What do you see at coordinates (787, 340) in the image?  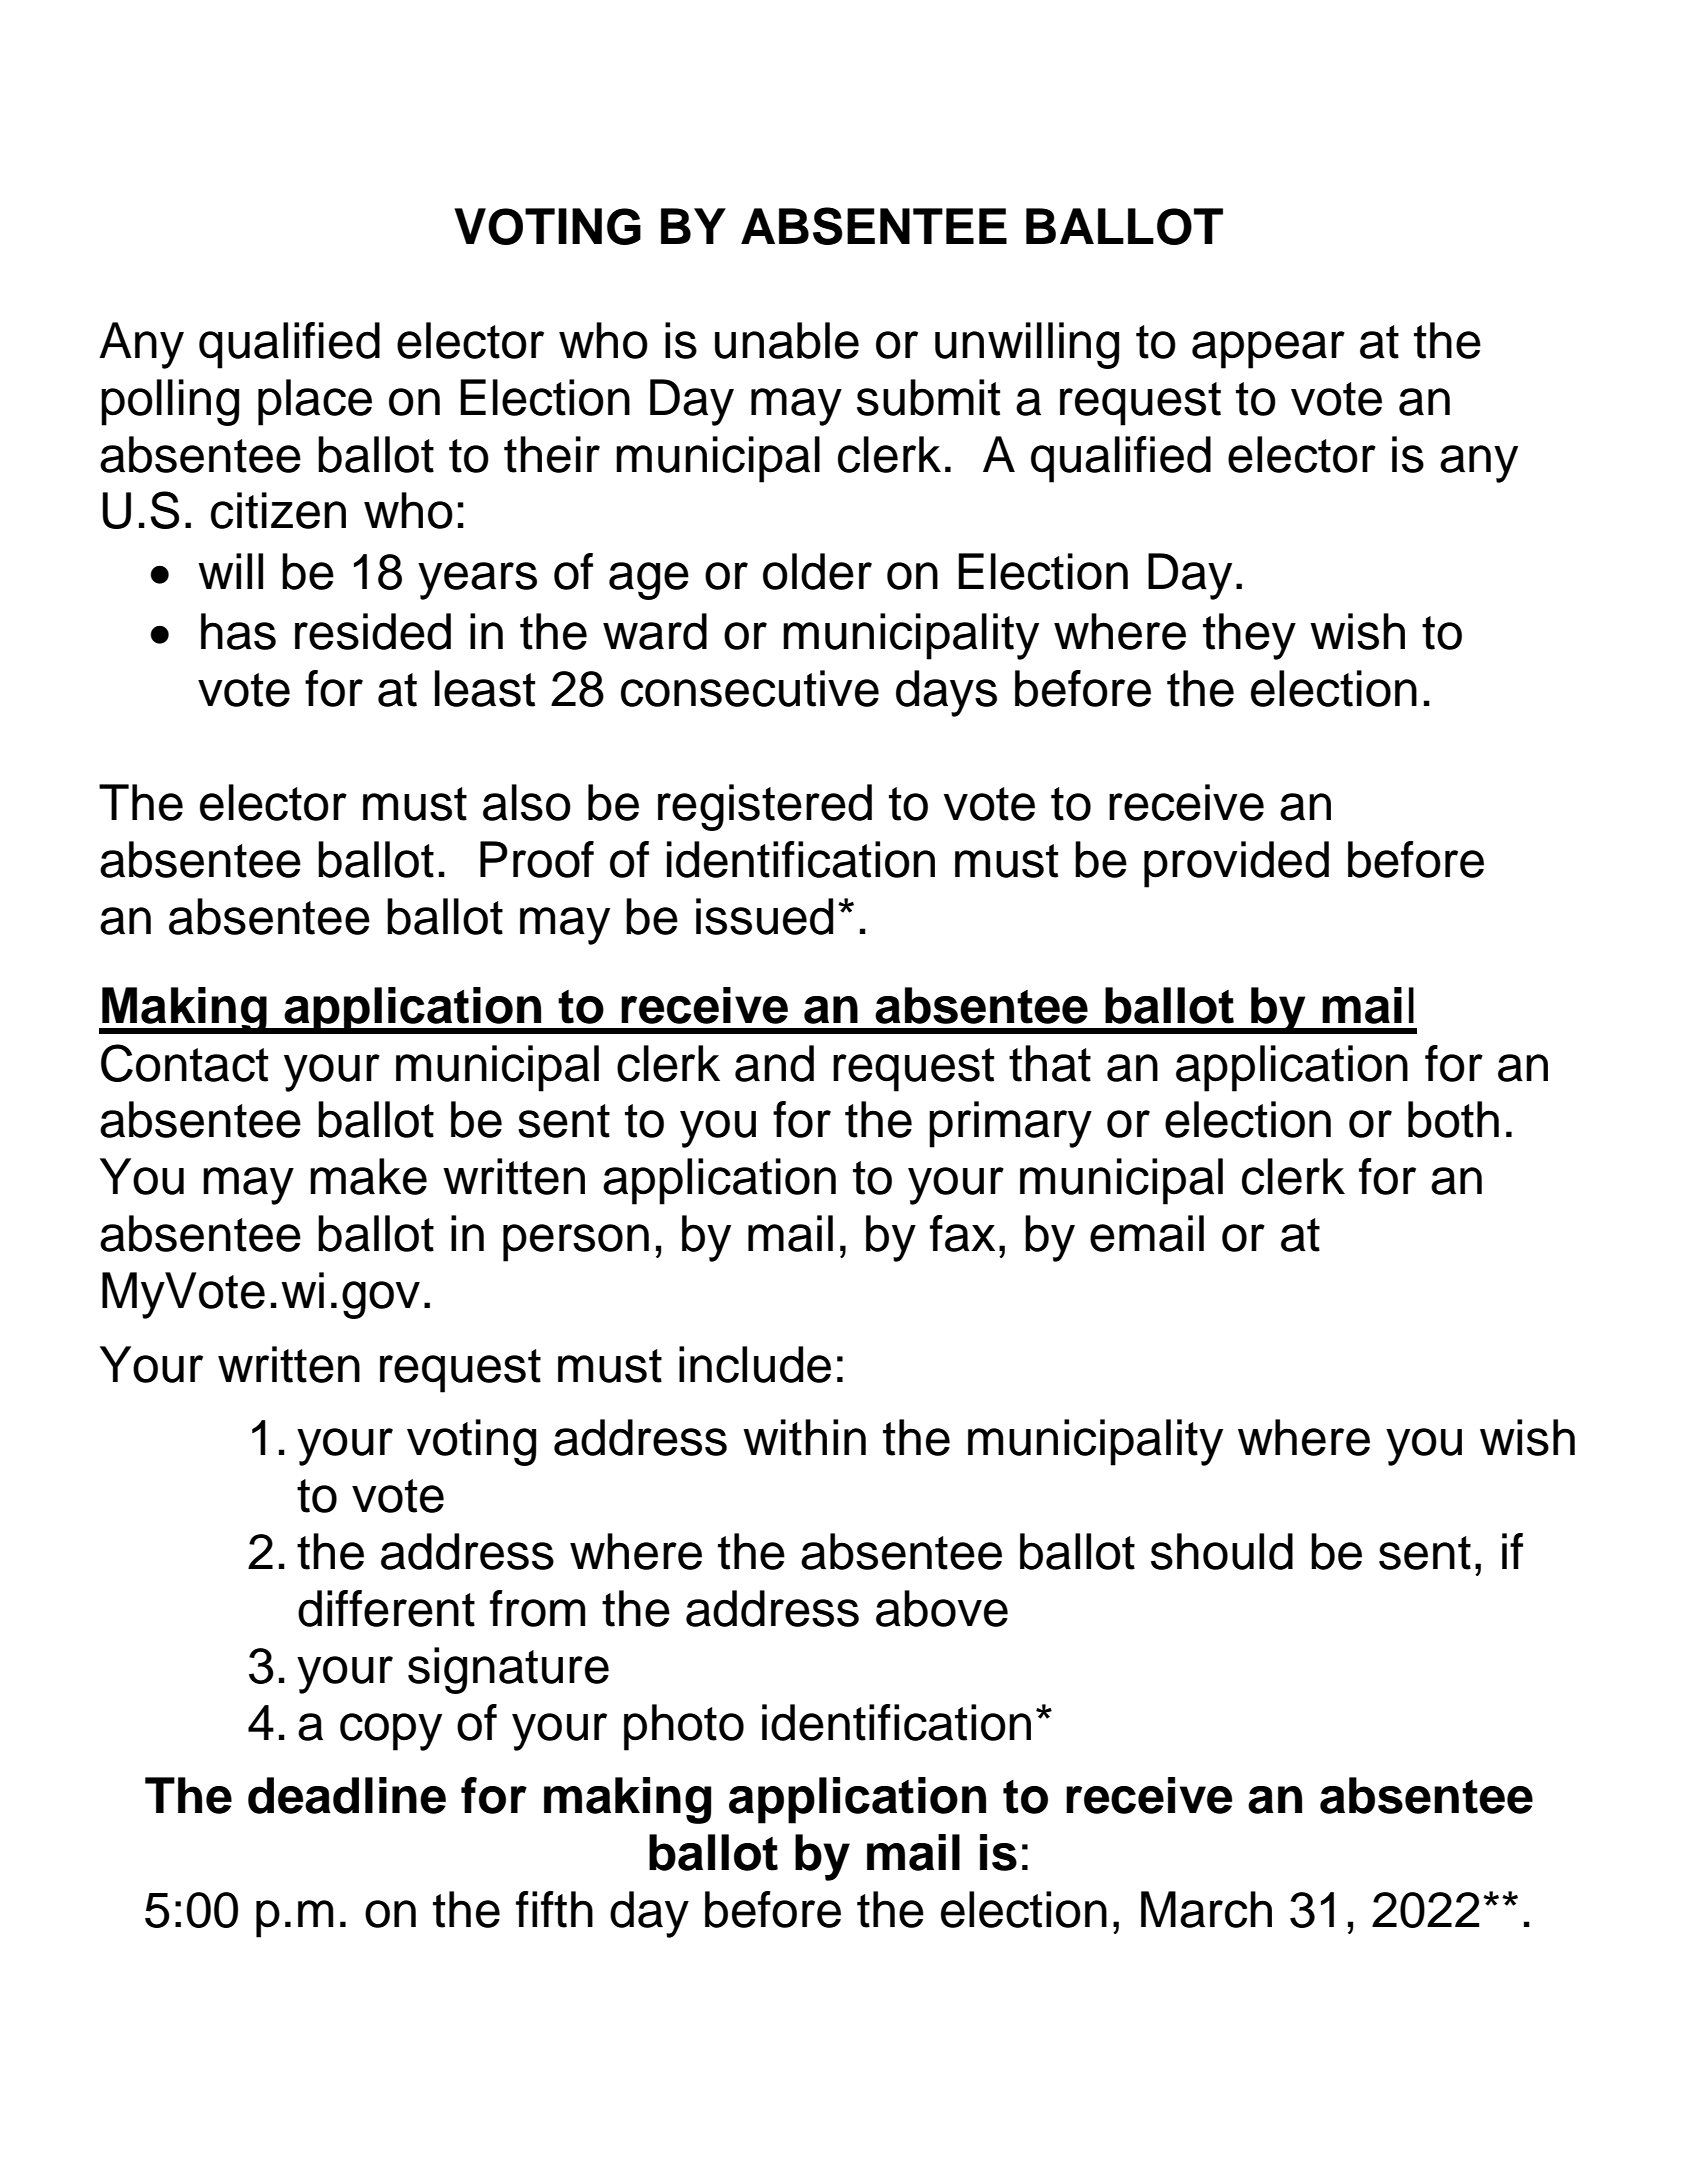 I see `unable` at bounding box center [787, 340].
